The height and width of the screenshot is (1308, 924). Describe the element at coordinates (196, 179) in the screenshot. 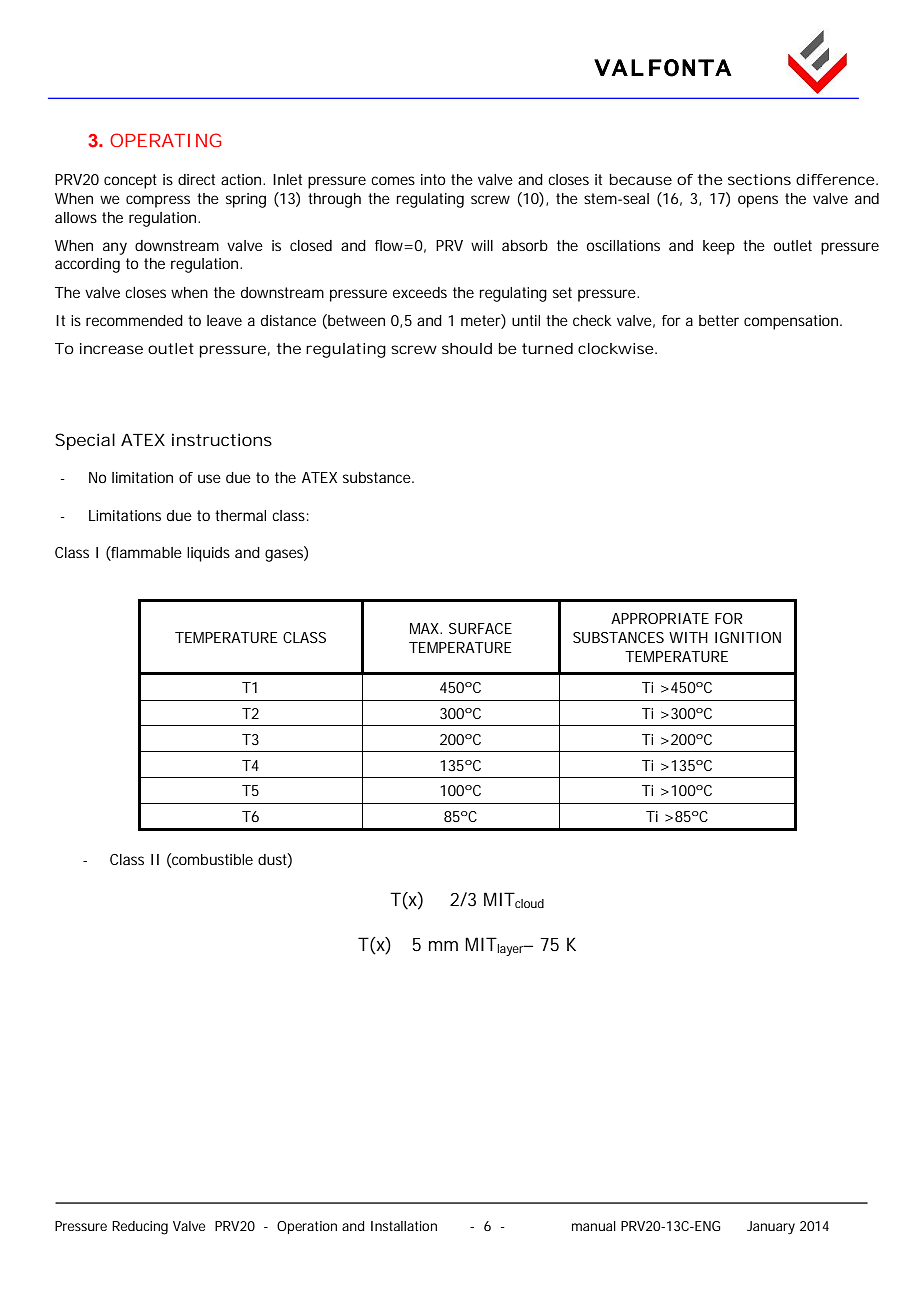

I see `direct` at that location.
